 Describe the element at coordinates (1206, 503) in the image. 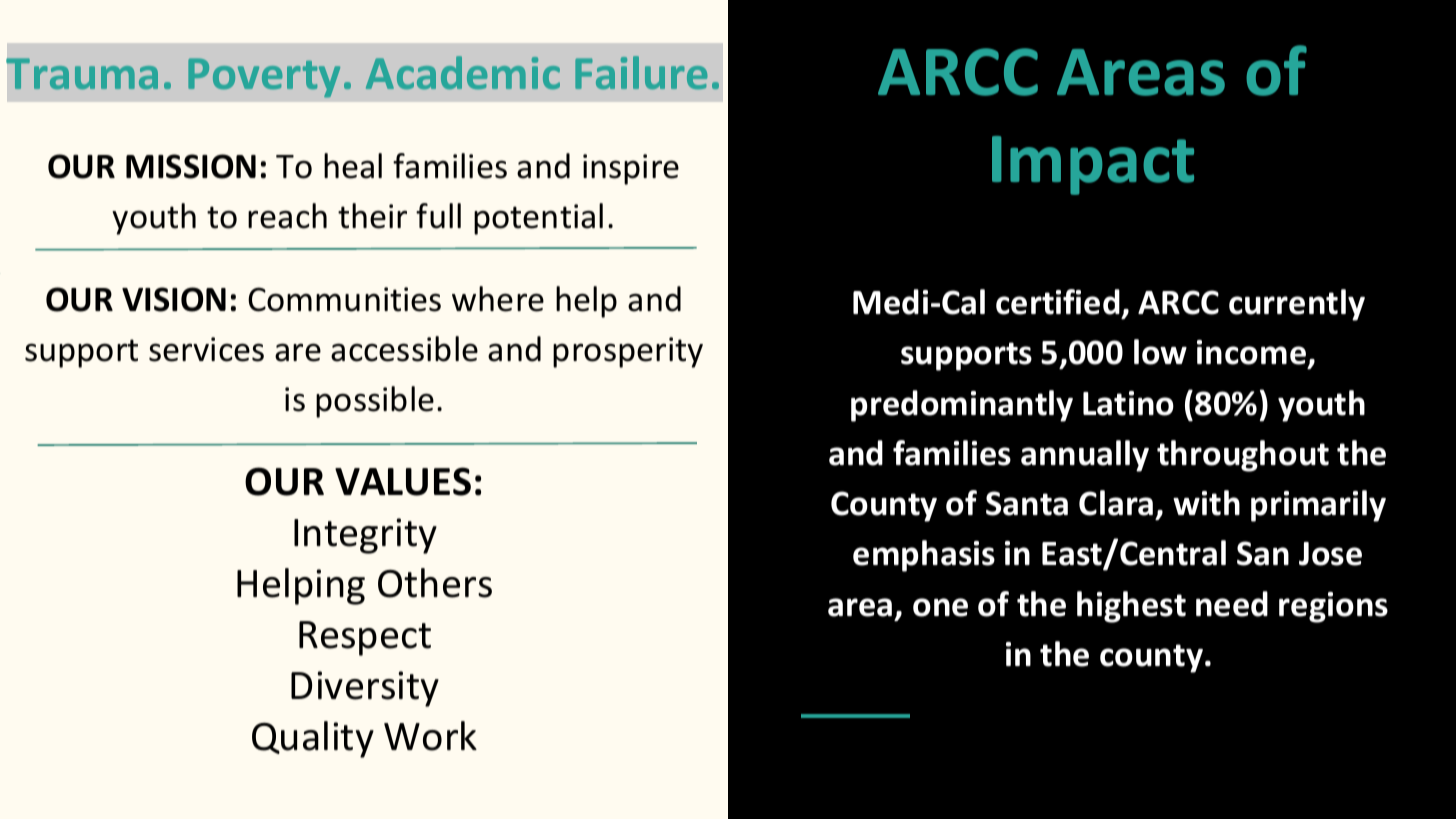

I see `with` at that location.
